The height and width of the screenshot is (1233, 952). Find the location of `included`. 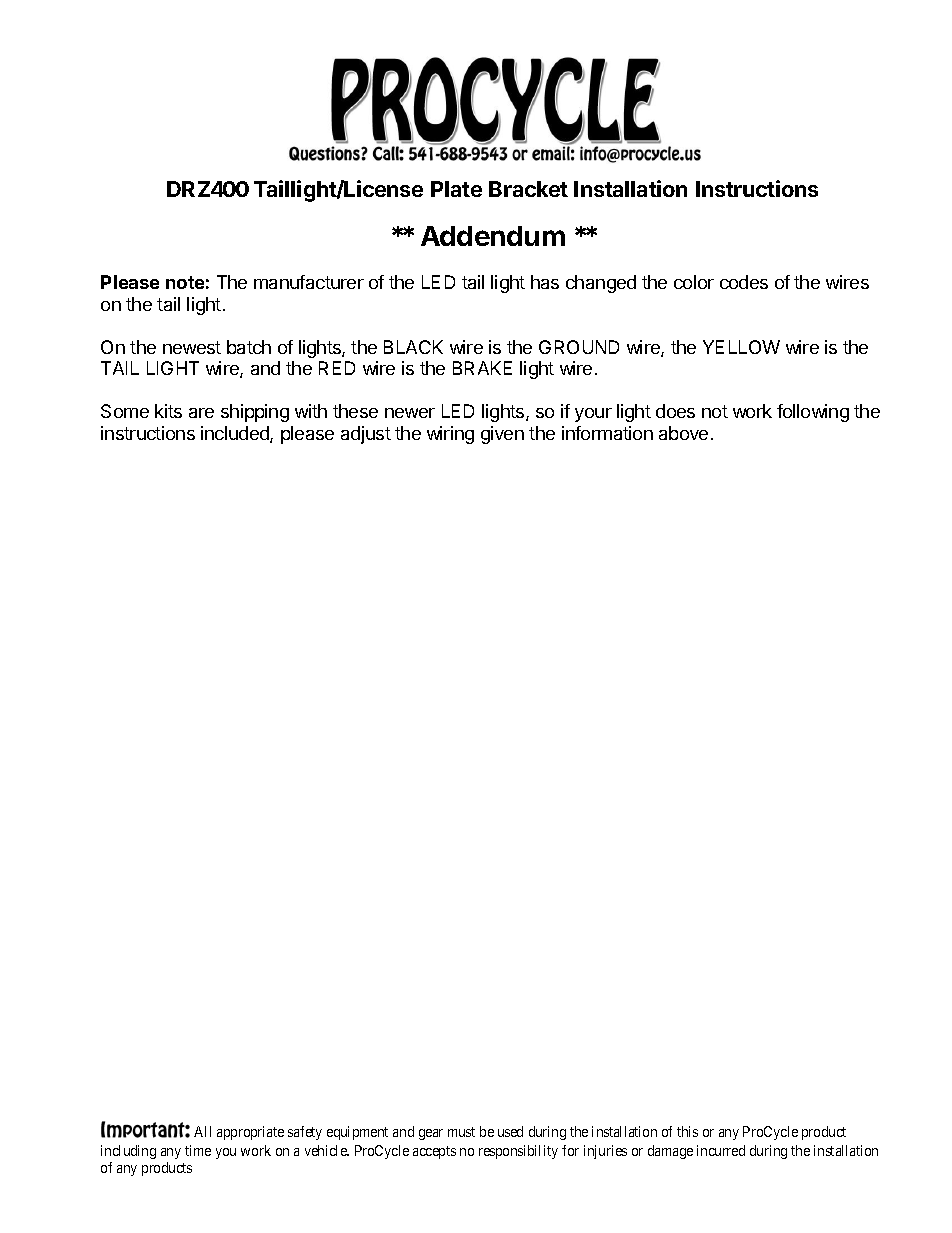

included is located at coordinates (236, 434).
